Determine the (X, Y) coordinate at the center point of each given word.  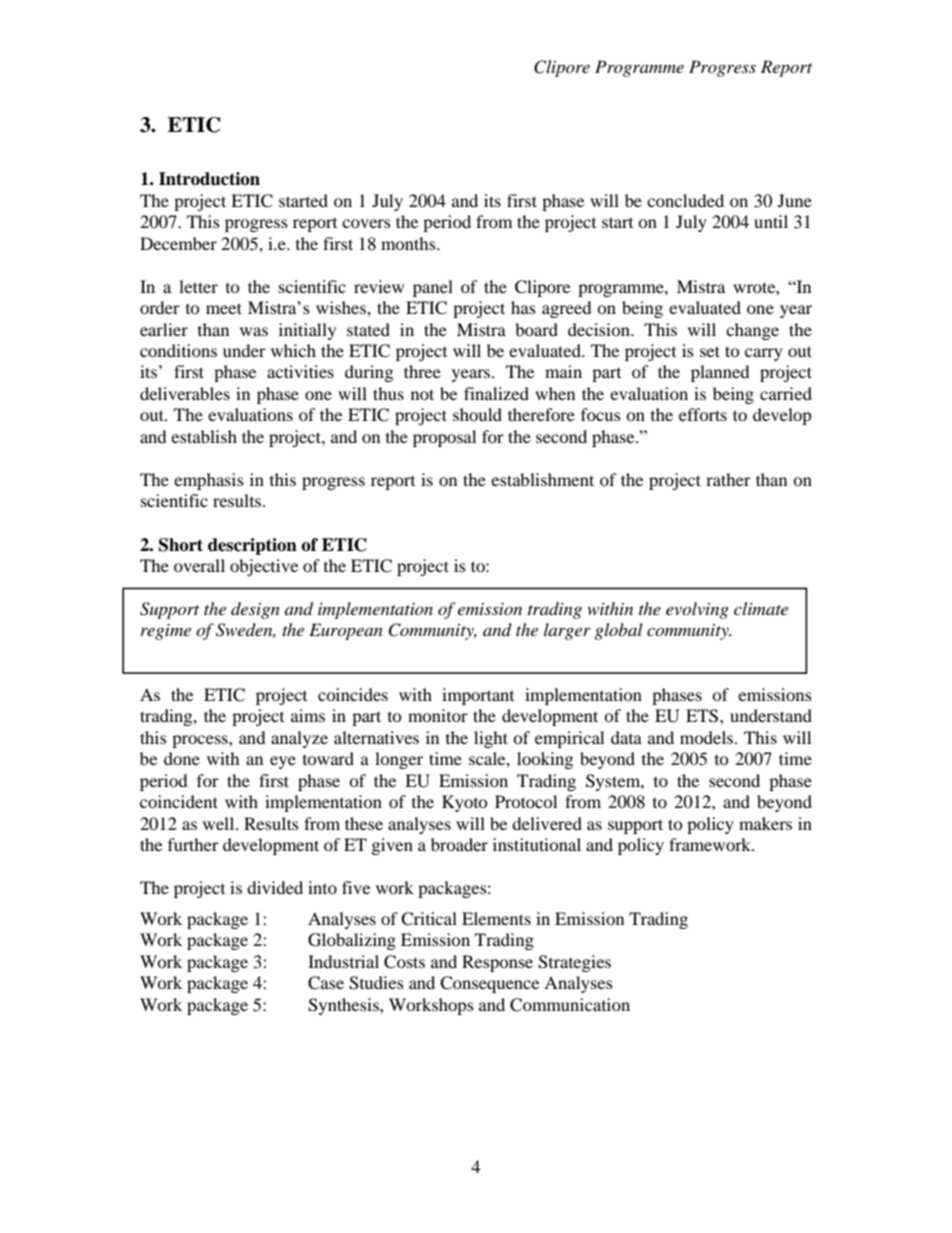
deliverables (185, 393)
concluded (685, 200)
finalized (496, 393)
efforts (703, 414)
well (220, 823)
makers (765, 823)
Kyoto (465, 803)
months (409, 243)
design (255, 610)
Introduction (209, 179)
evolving (697, 610)
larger (567, 631)
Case (326, 983)
